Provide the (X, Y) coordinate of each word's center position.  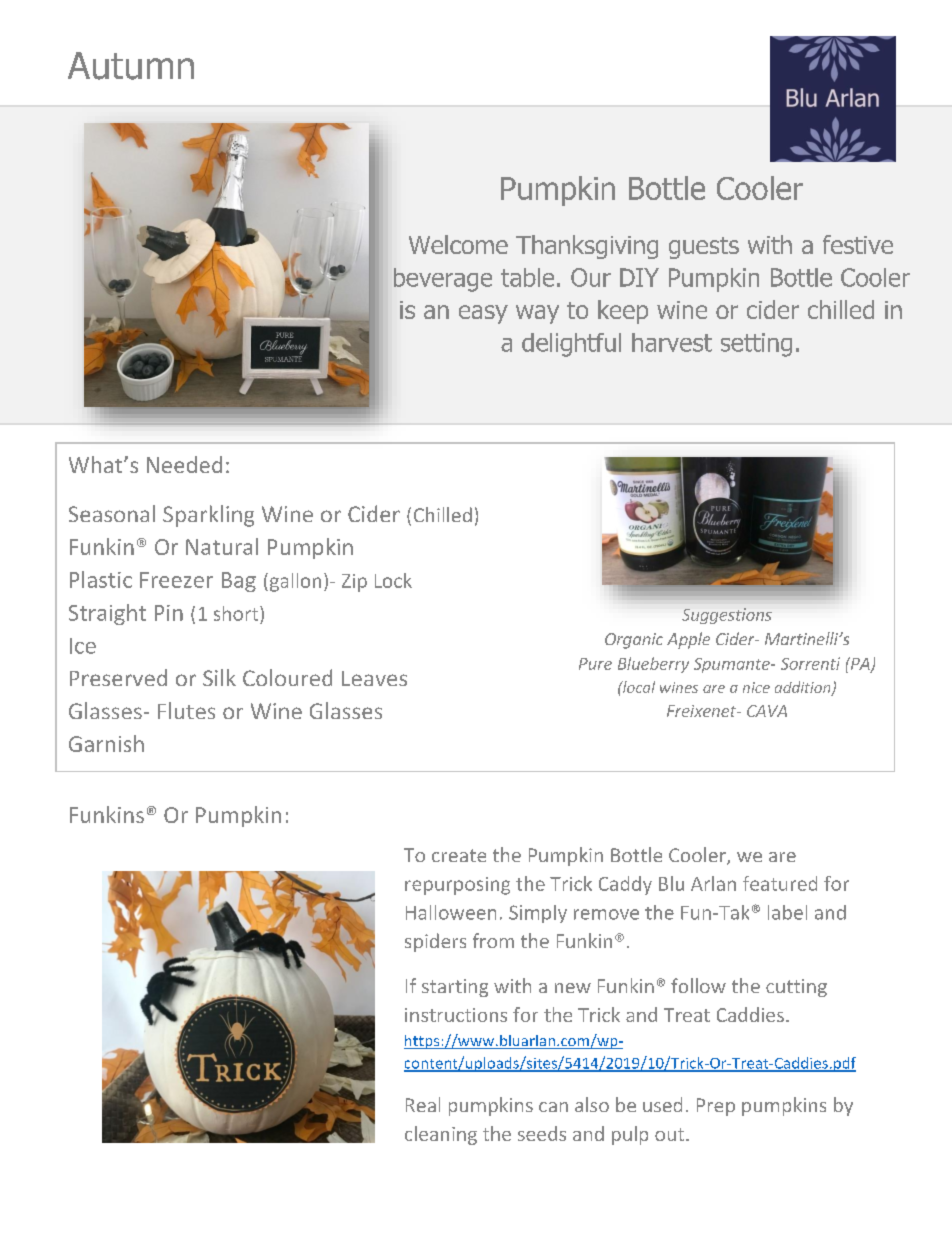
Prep (716, 1107)
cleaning (441, 1135)
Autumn (131, 66)
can (553, 1107)
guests (704, 248)
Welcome (458, 244)
